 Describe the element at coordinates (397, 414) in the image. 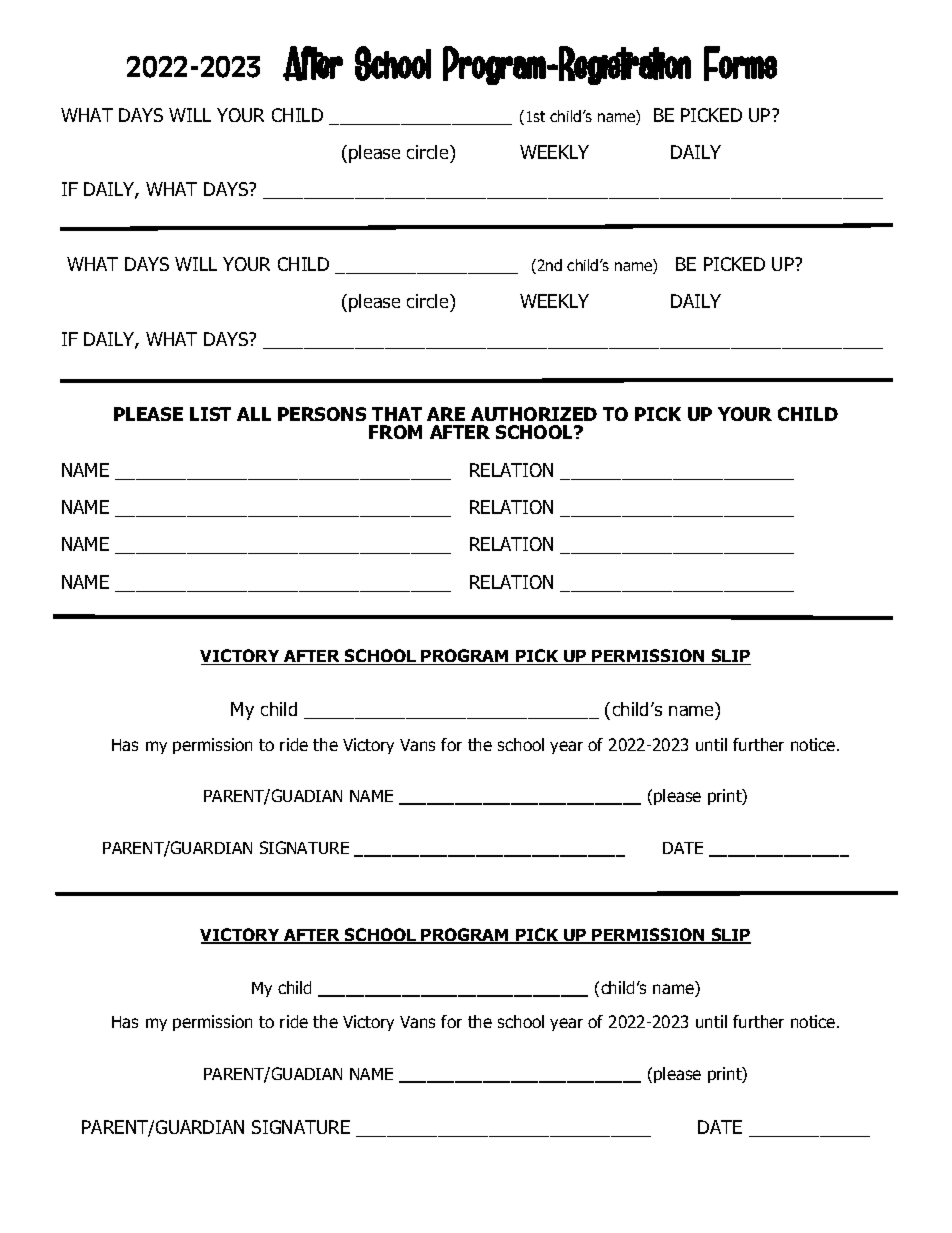

I see `THAT` at that location.
